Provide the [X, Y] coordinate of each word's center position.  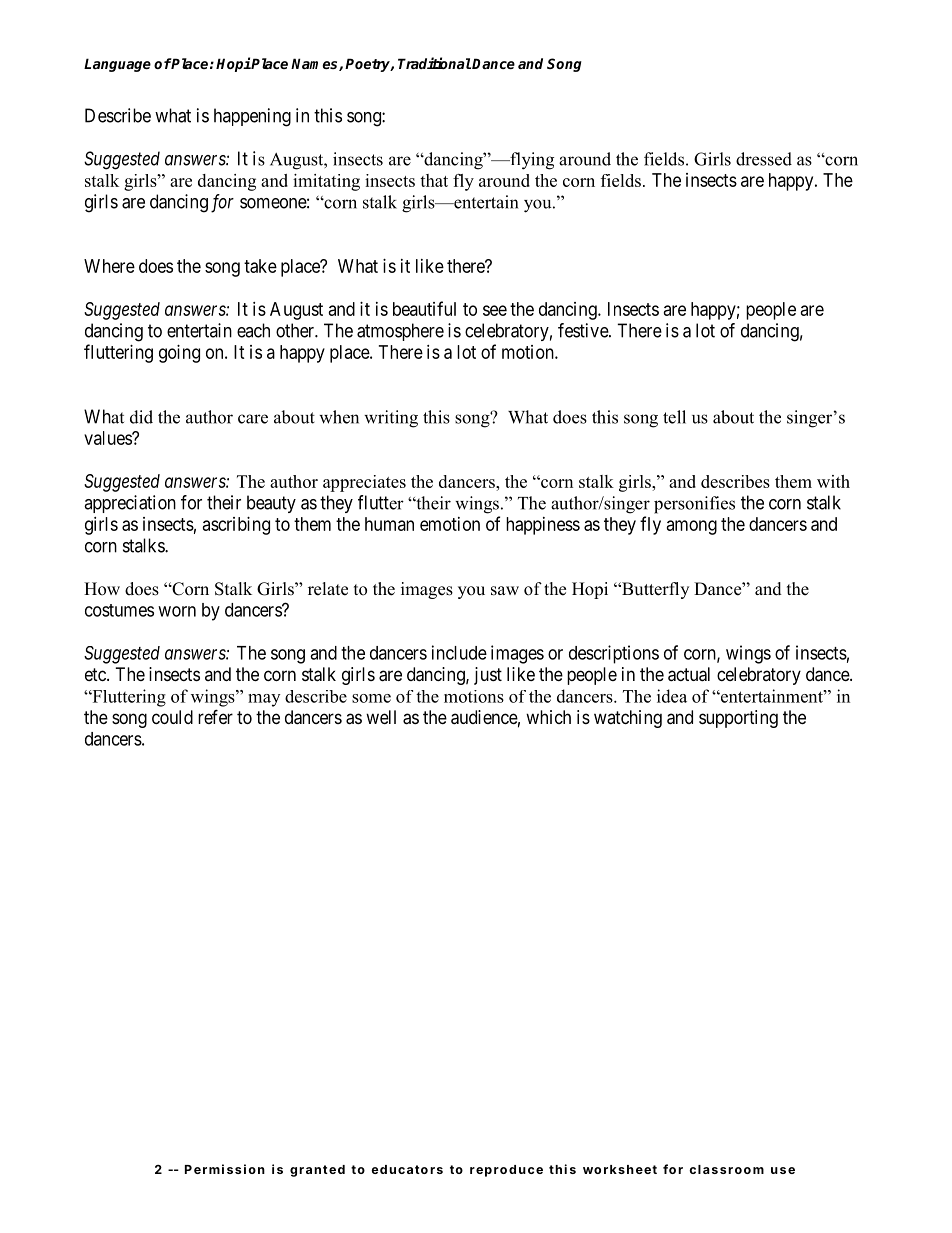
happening [252, 117]
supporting [738, 719]
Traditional [434, 63]
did [141, 417]
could [172, 717]
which [548, 717]
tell [674, 417]
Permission [225, 1169]
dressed [764, 159]
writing [391, 419]
